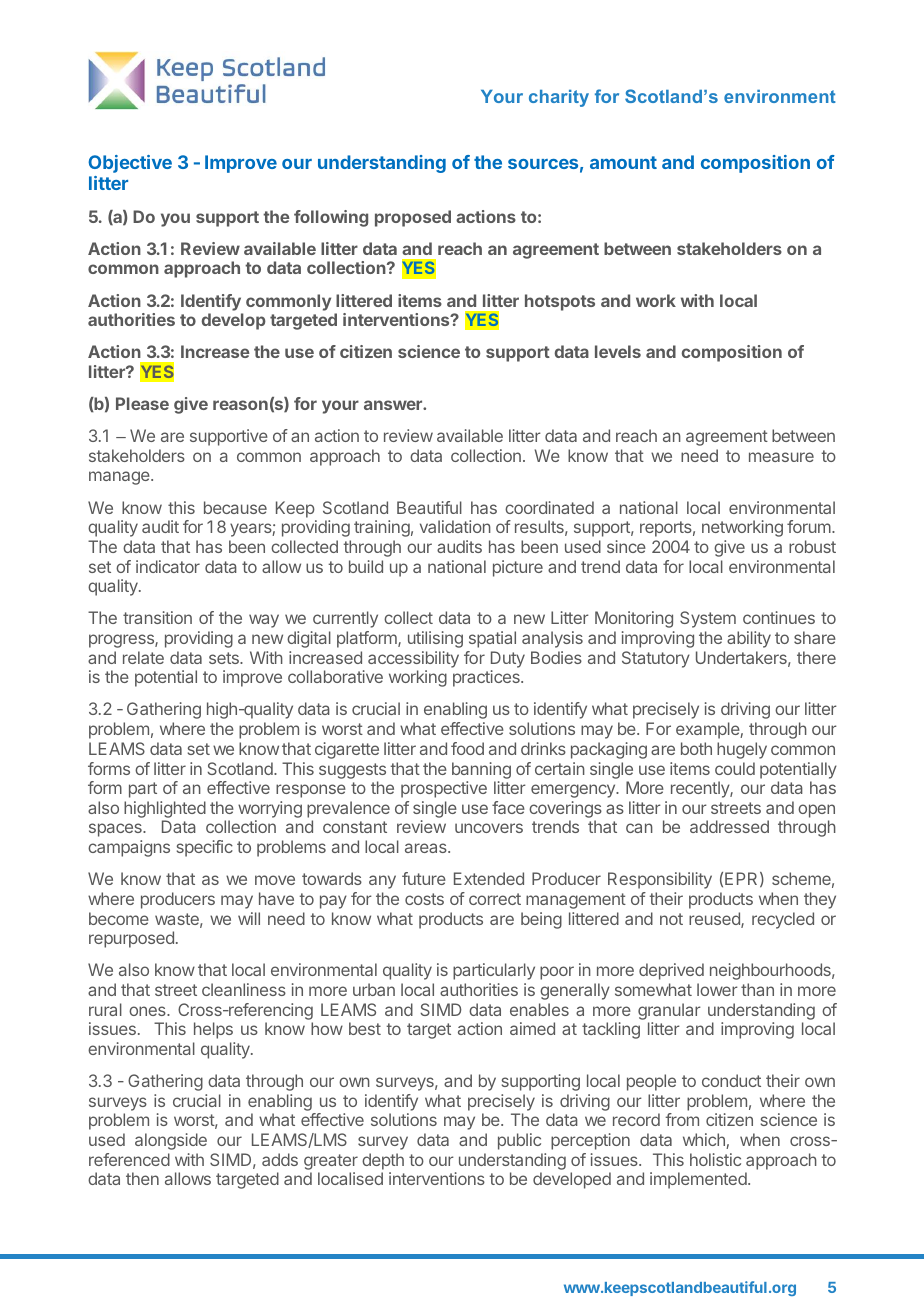  I want to click on public, so click(519, 1141).
